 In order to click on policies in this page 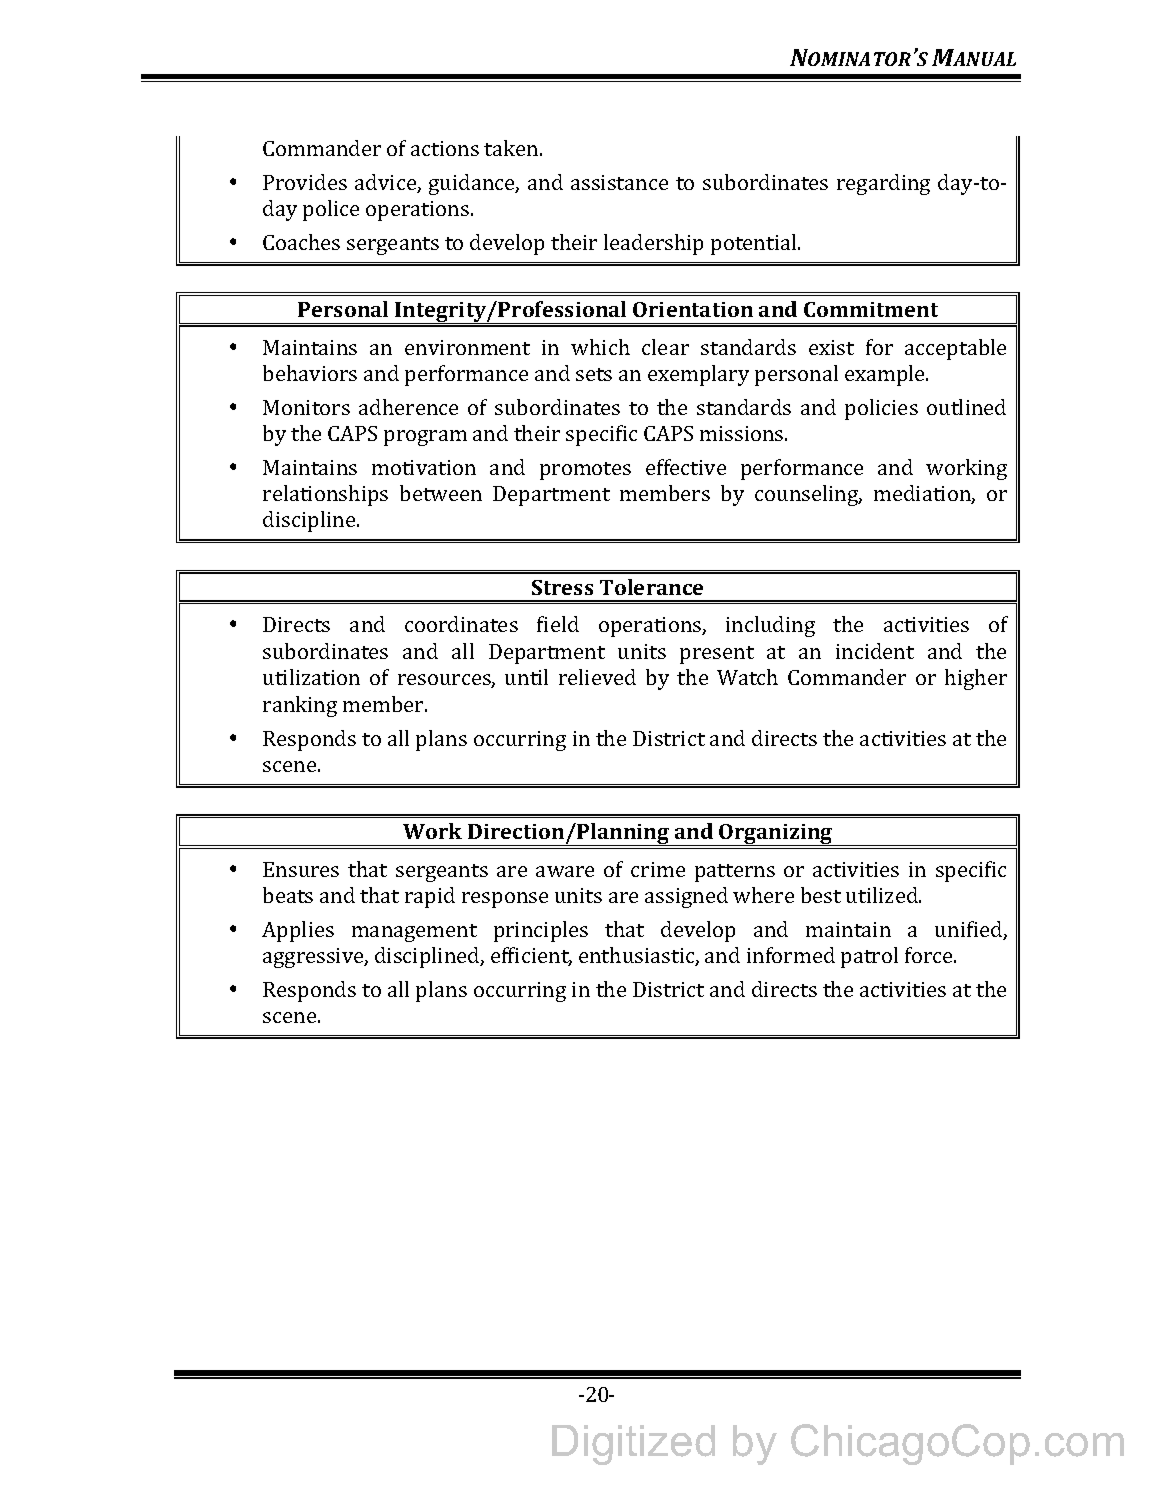, I will do `click(881, 409)`.
